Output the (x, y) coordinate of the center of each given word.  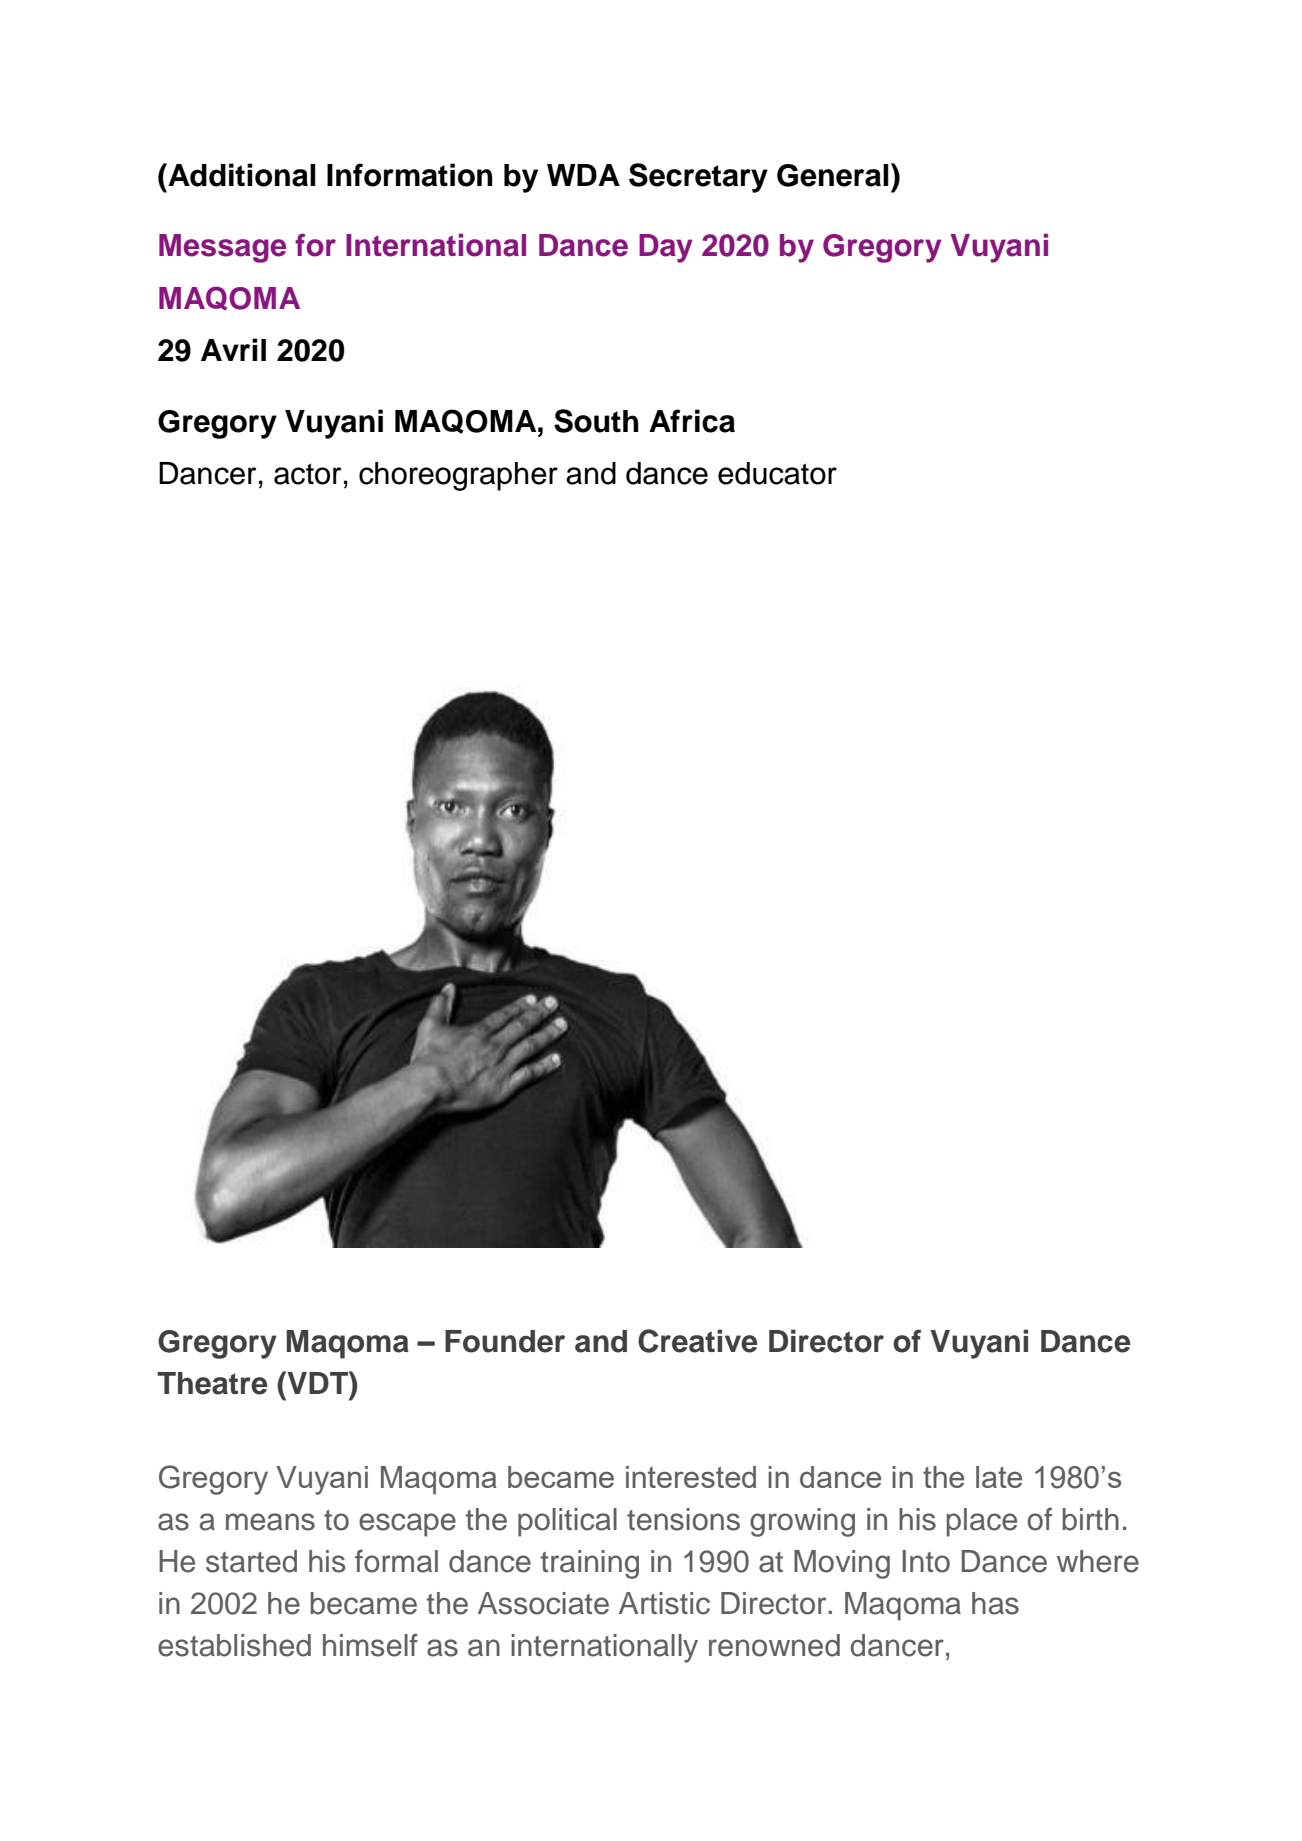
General (833, 175)
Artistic (664, 1603)
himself (370, 1645)
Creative (698, 1341)
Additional (241, 175)
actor (307, 474)
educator (777, 473)
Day (666, 248)
